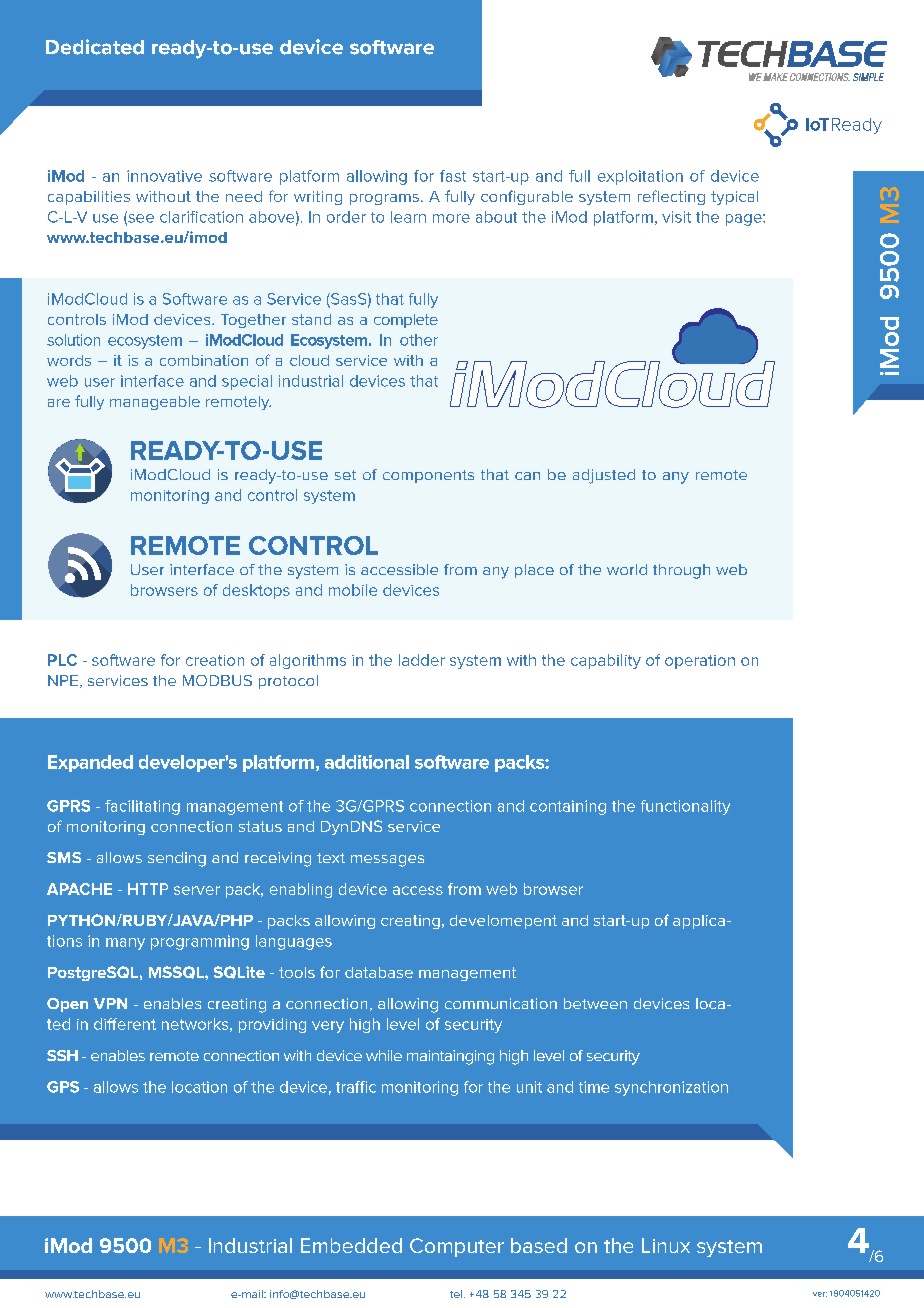 The width and height of the screenshot is (924, 1308). I want to click on fast, so click(453, 176).
